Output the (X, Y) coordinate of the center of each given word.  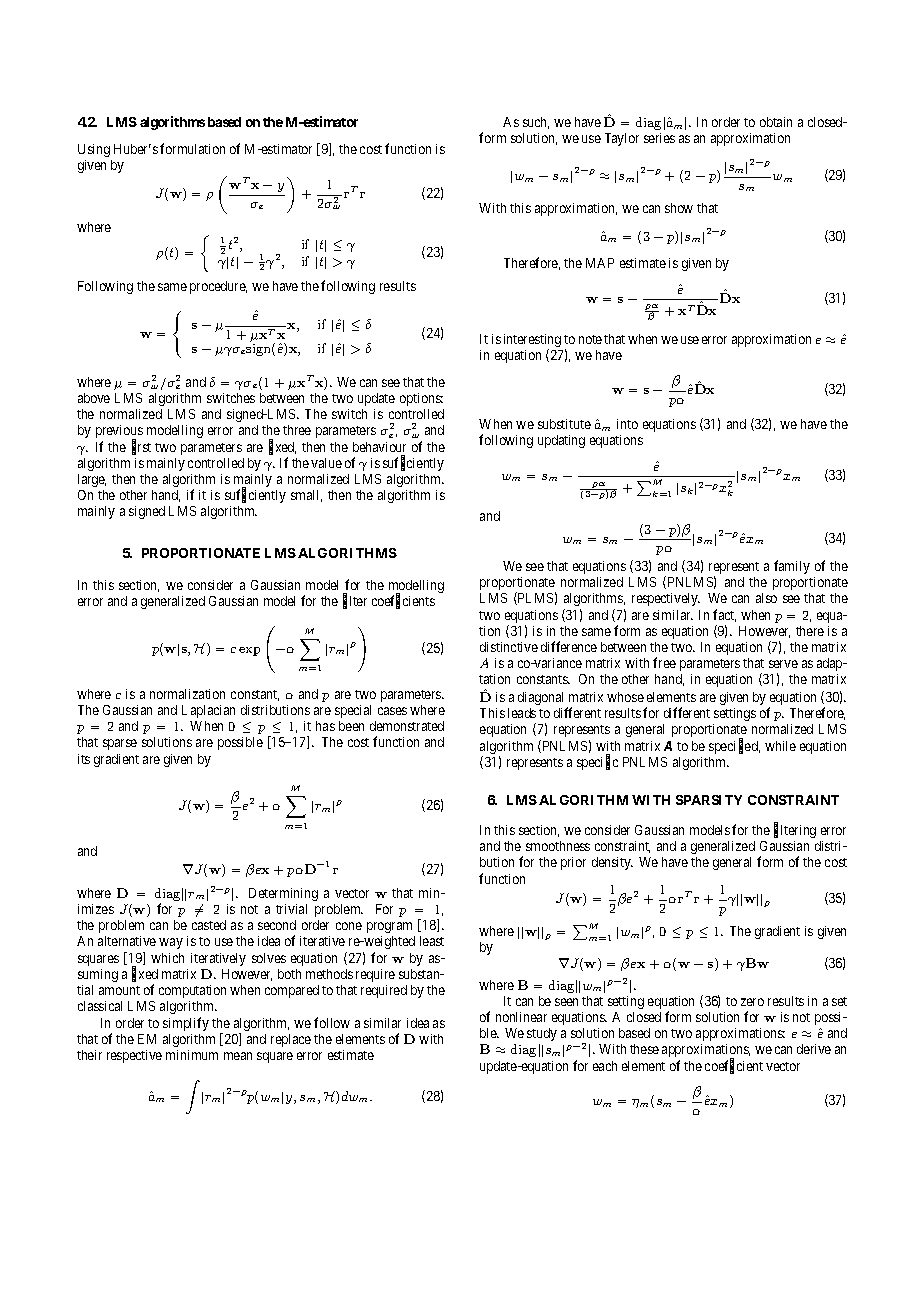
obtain (776, 122)
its (84, 759)
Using (94, 150)
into (627, 424)
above (94, 398)
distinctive (509, 647)
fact (724, 615)
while (780, 746)
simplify (186, 1024)
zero (752, 1002)
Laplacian (208, 711)
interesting (532, 342)
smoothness (558, 846)
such (536, 123)
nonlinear (521, 1017)
